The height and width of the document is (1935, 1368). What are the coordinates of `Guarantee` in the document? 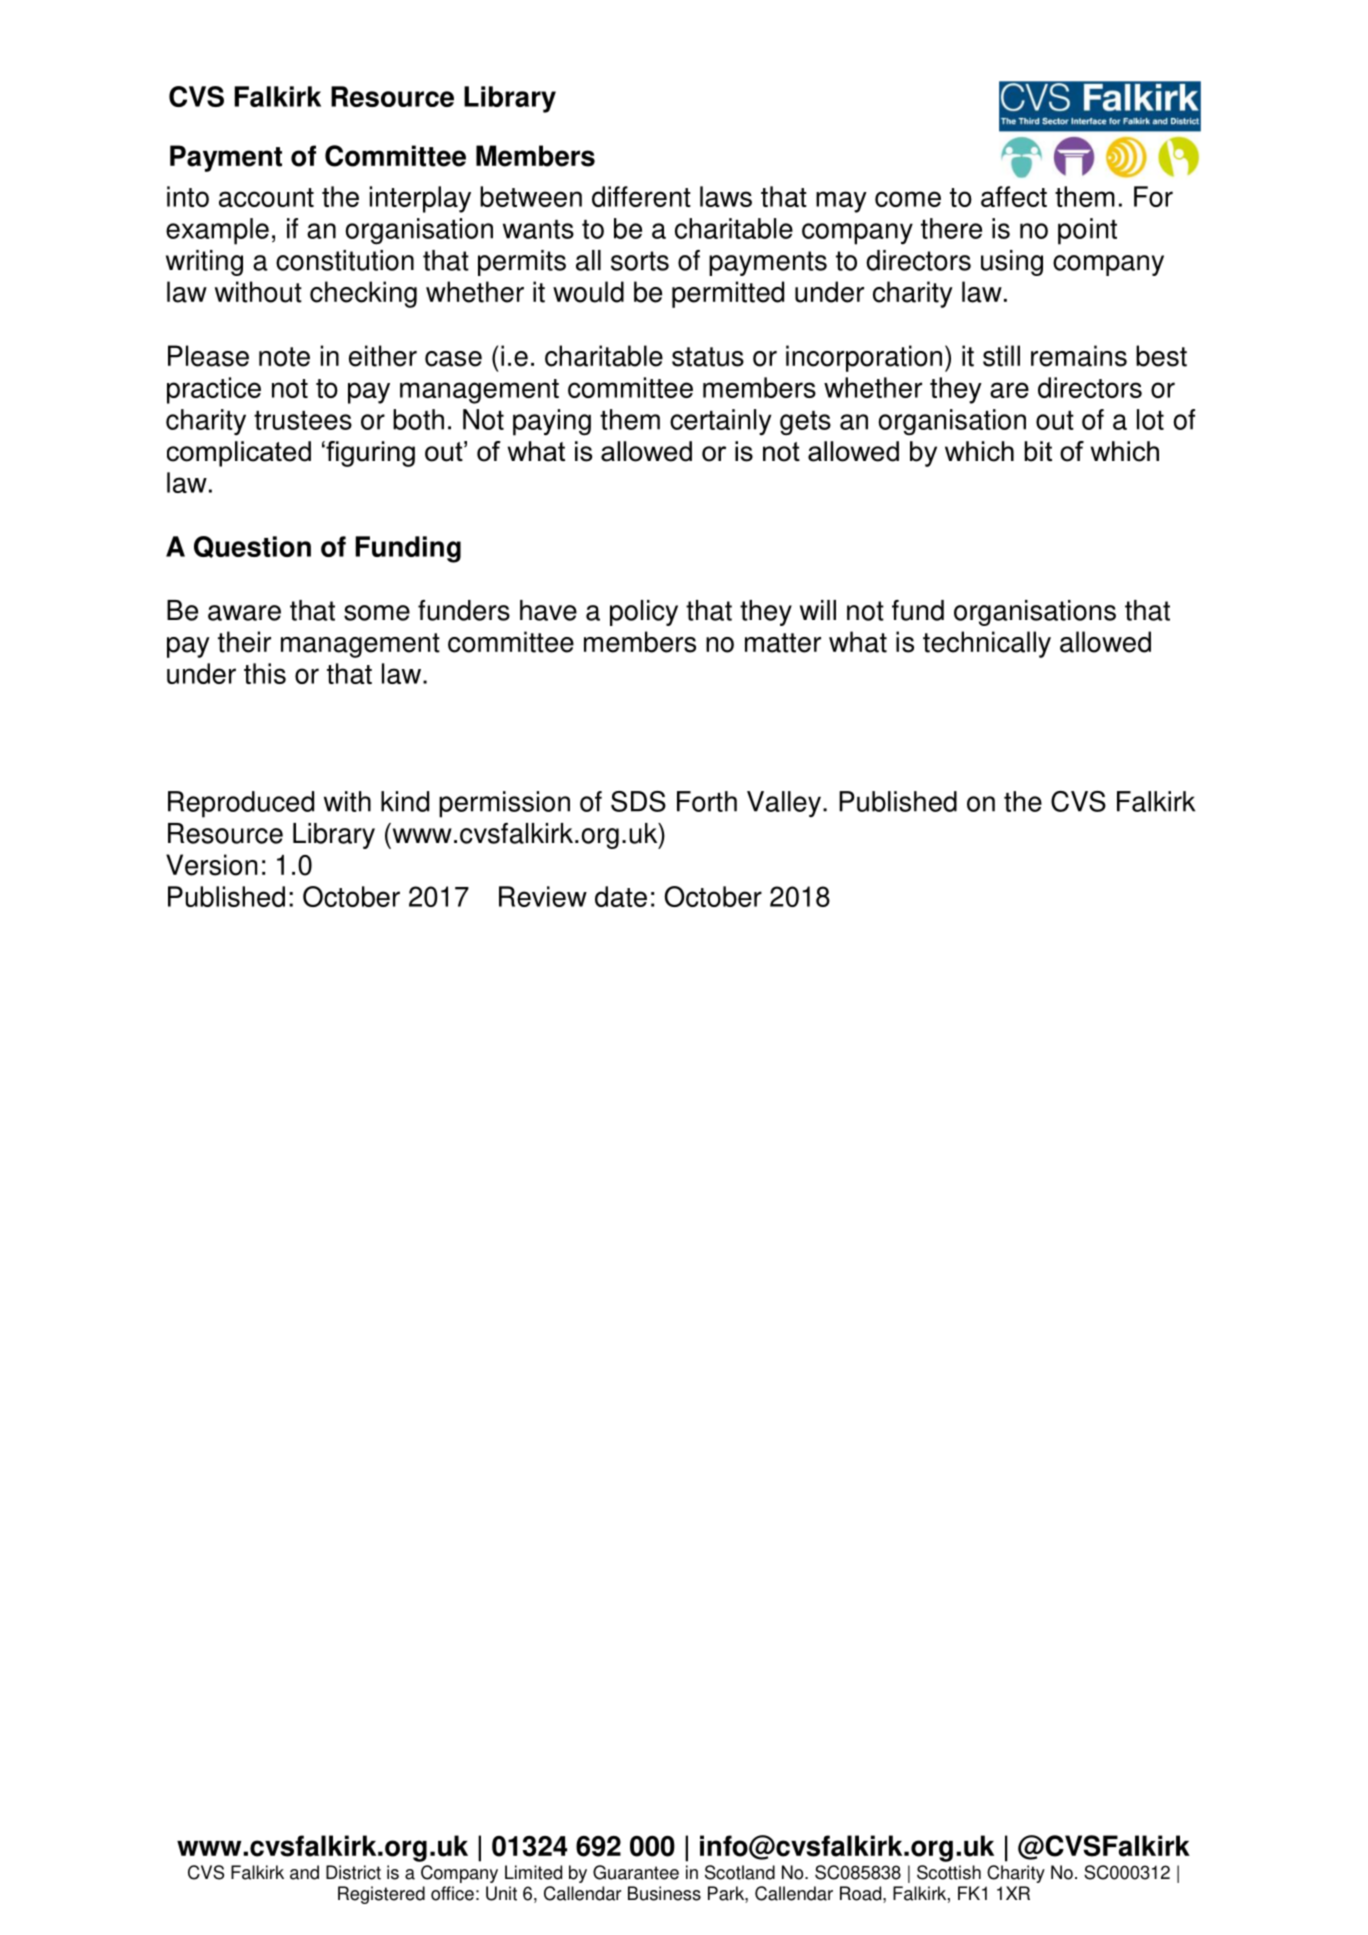 It's located at (636, 1872).
